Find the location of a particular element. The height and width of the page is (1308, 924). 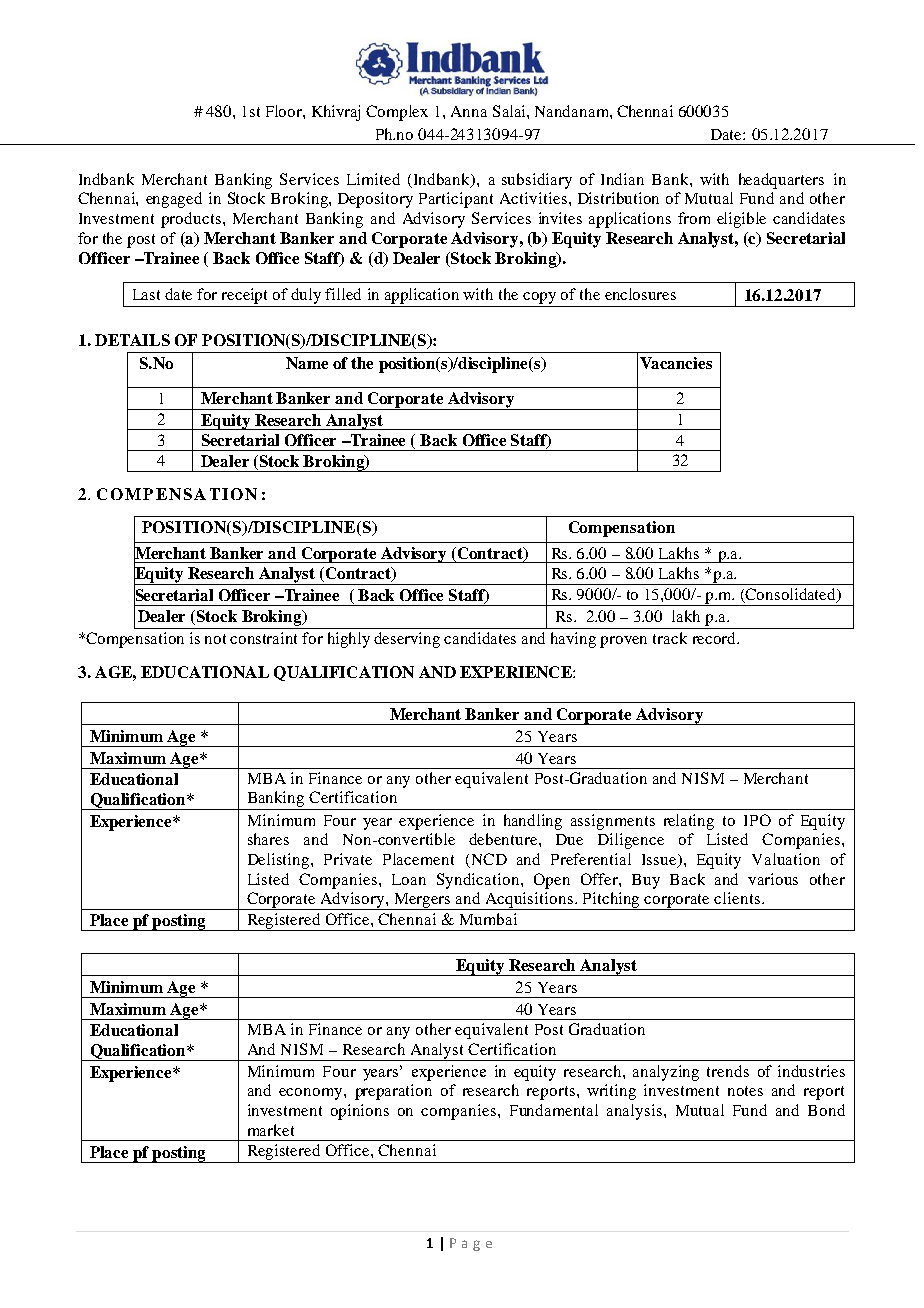

Anna is located at coordinates (469, 111).
